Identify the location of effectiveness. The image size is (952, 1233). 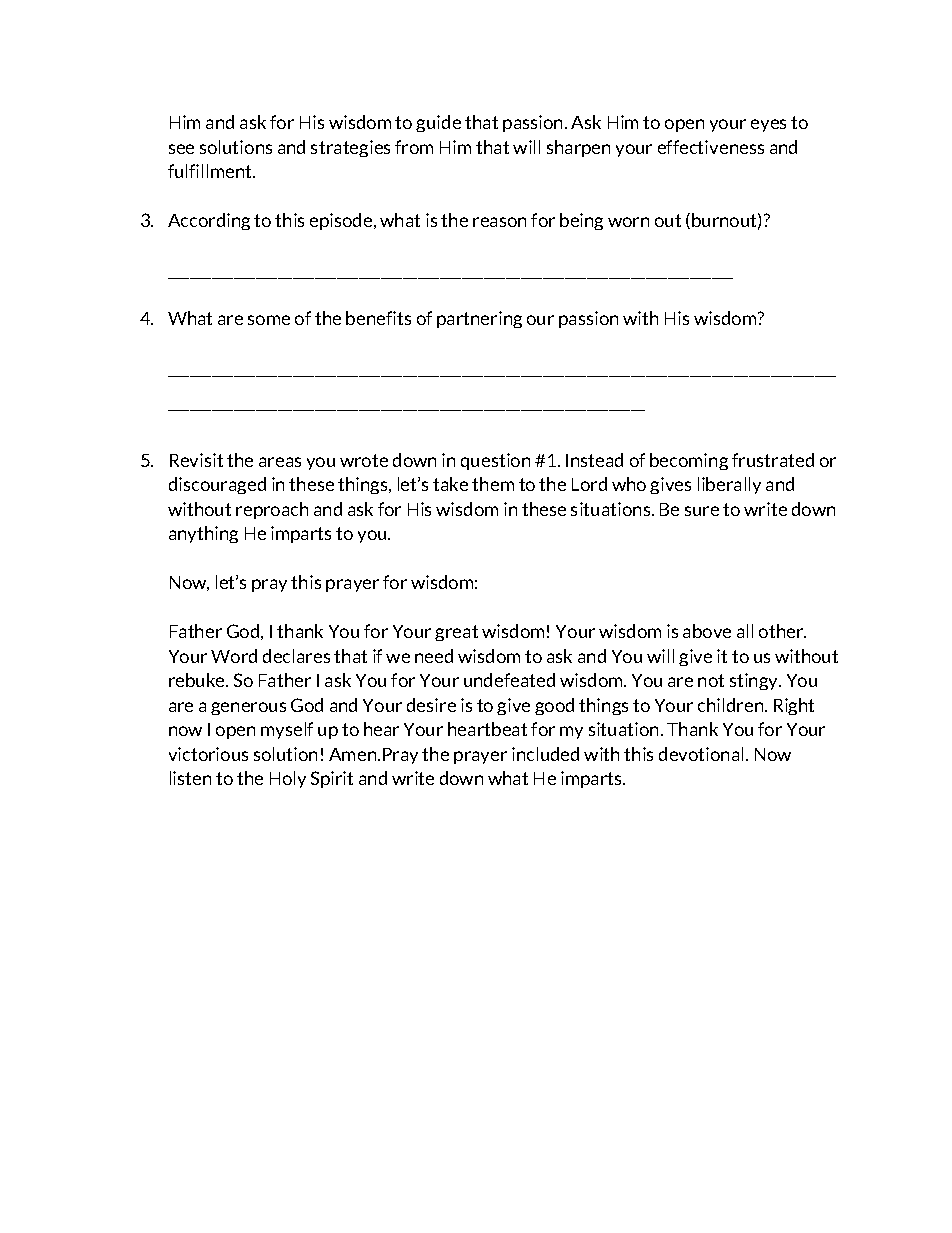
(711, 147).
